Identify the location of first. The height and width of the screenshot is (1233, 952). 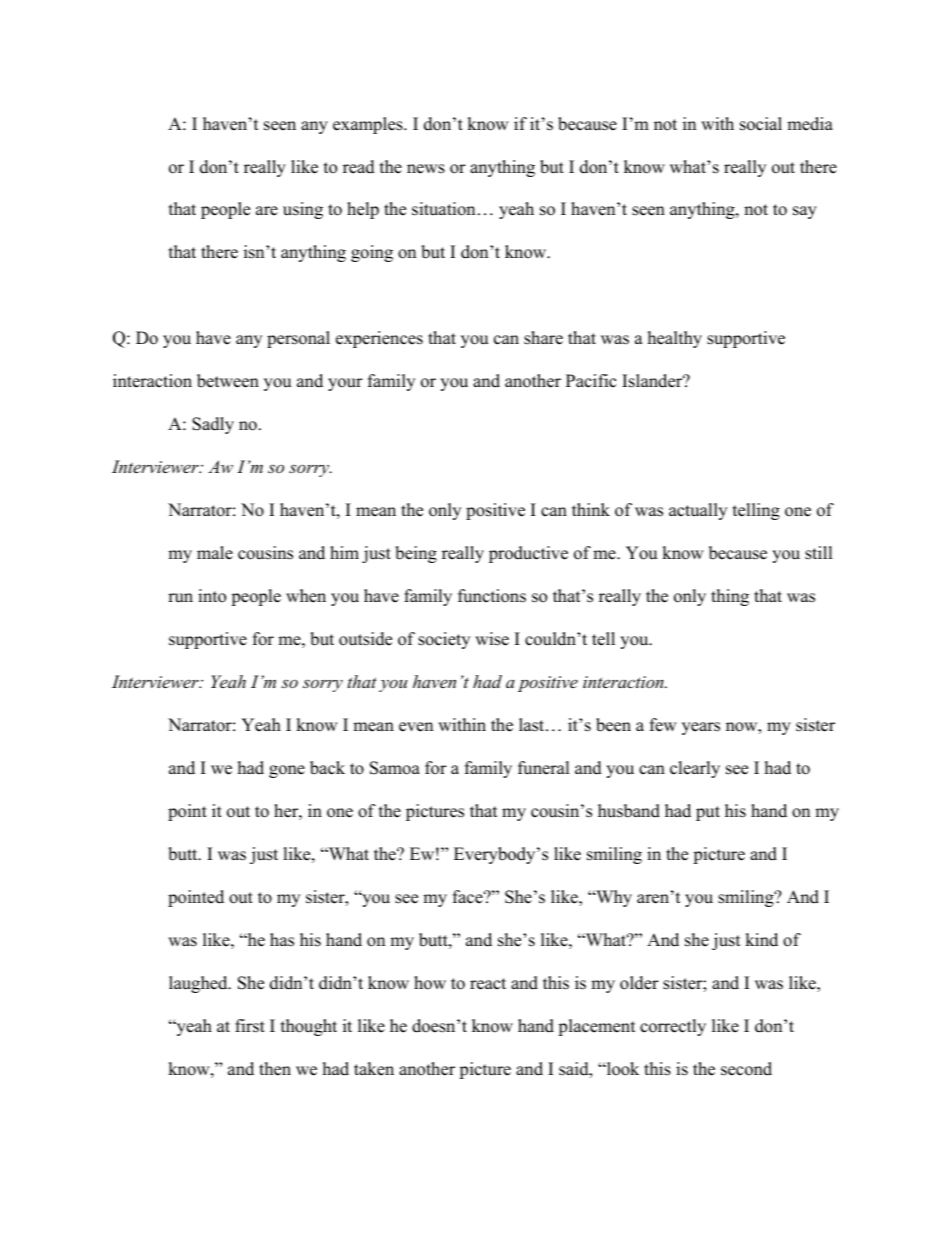
(250, 1026).
